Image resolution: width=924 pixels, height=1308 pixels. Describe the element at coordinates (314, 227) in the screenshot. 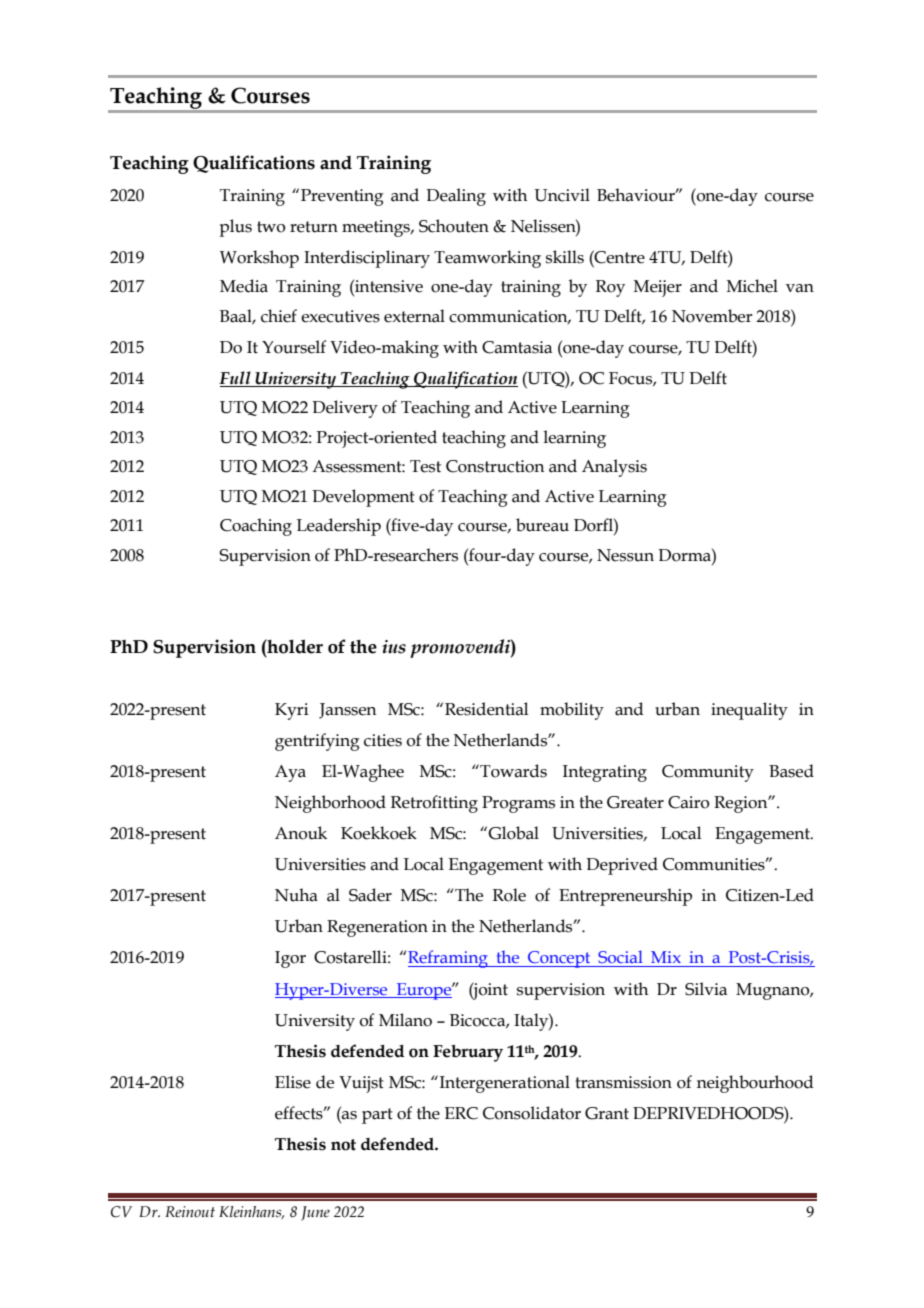

I see `return` at that location.
